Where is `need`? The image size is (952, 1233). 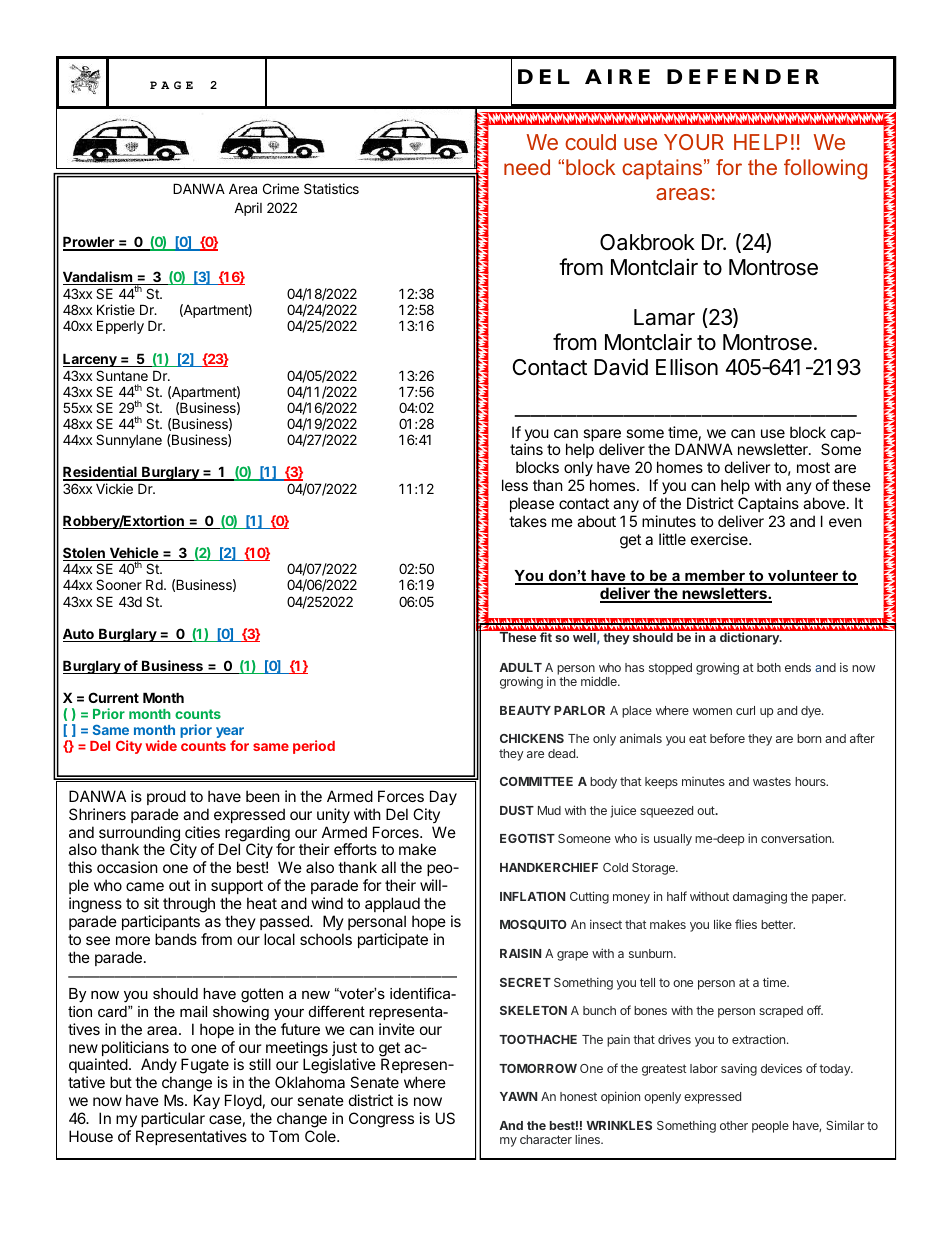 need is located at coordinates (527, 167).
